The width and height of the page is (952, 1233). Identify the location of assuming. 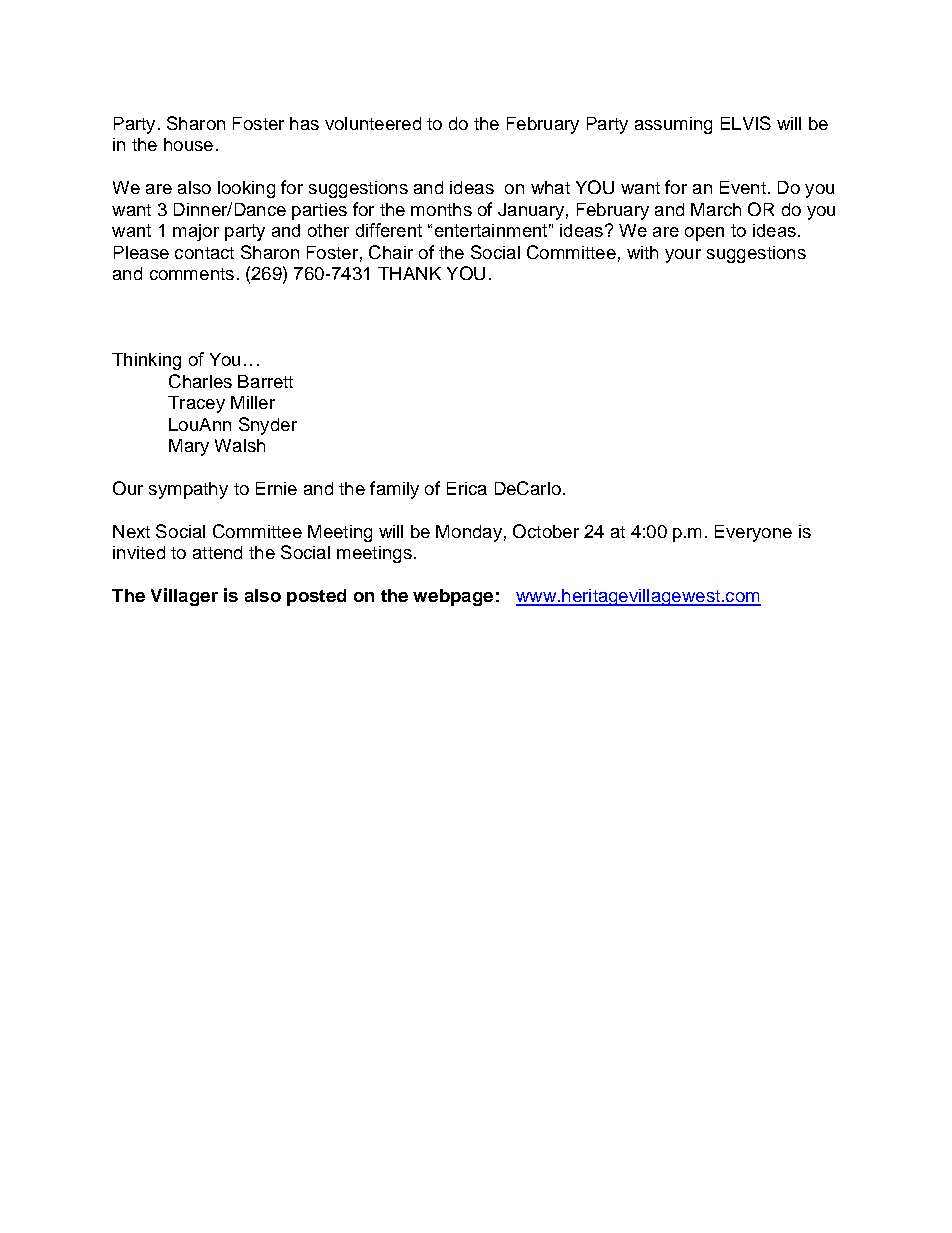
(673, 125).
